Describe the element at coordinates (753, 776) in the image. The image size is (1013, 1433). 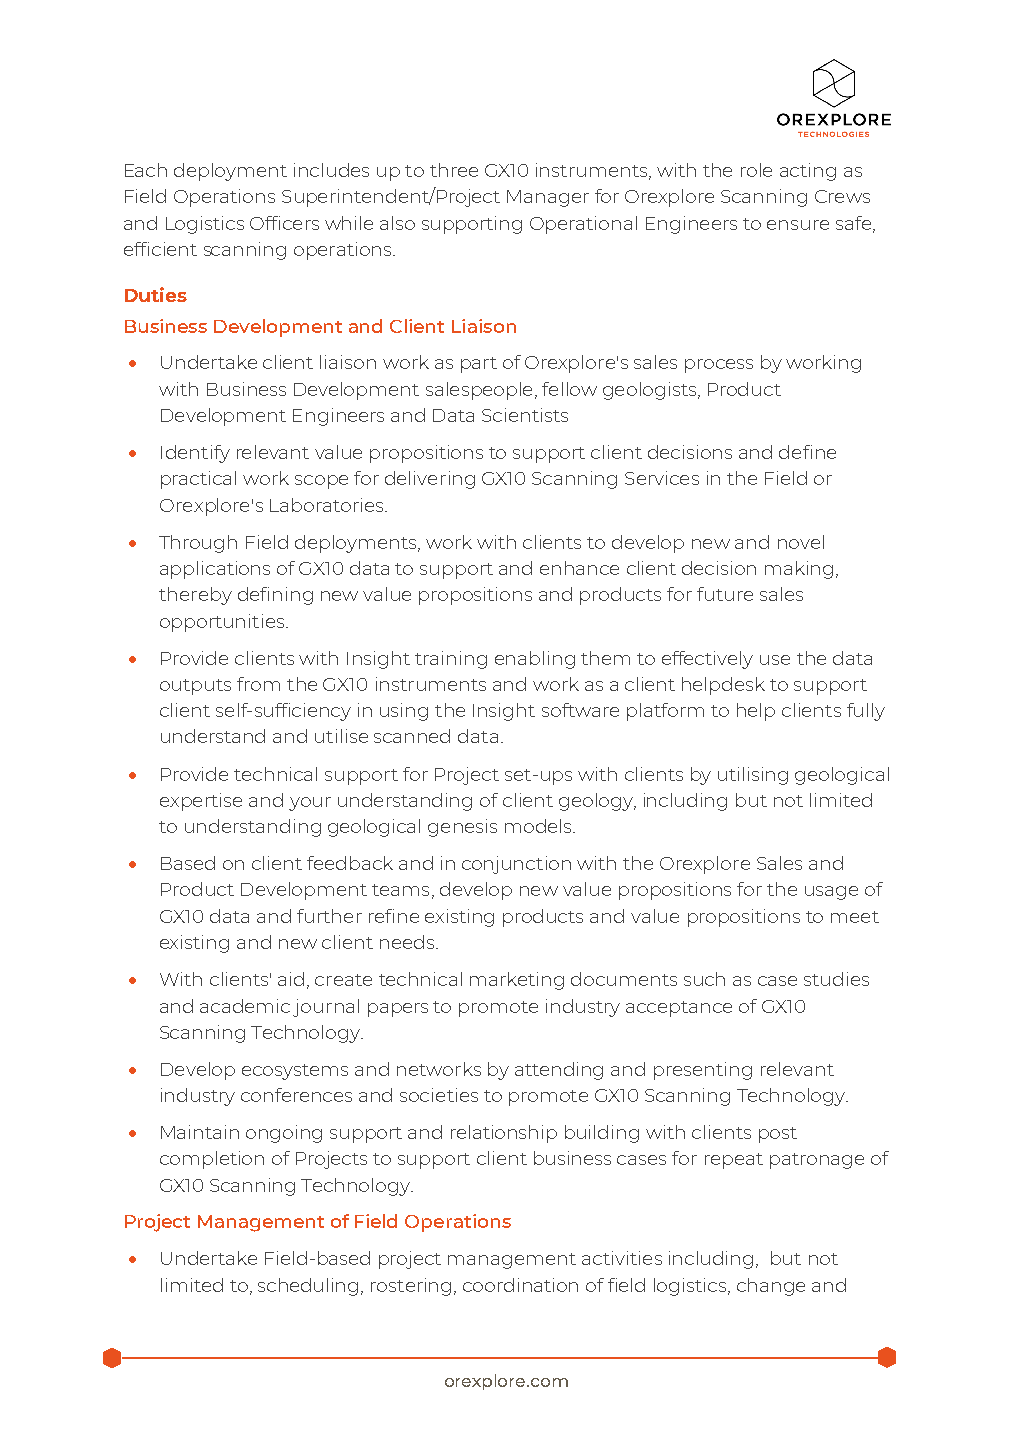
I see `utilising` at that location.
